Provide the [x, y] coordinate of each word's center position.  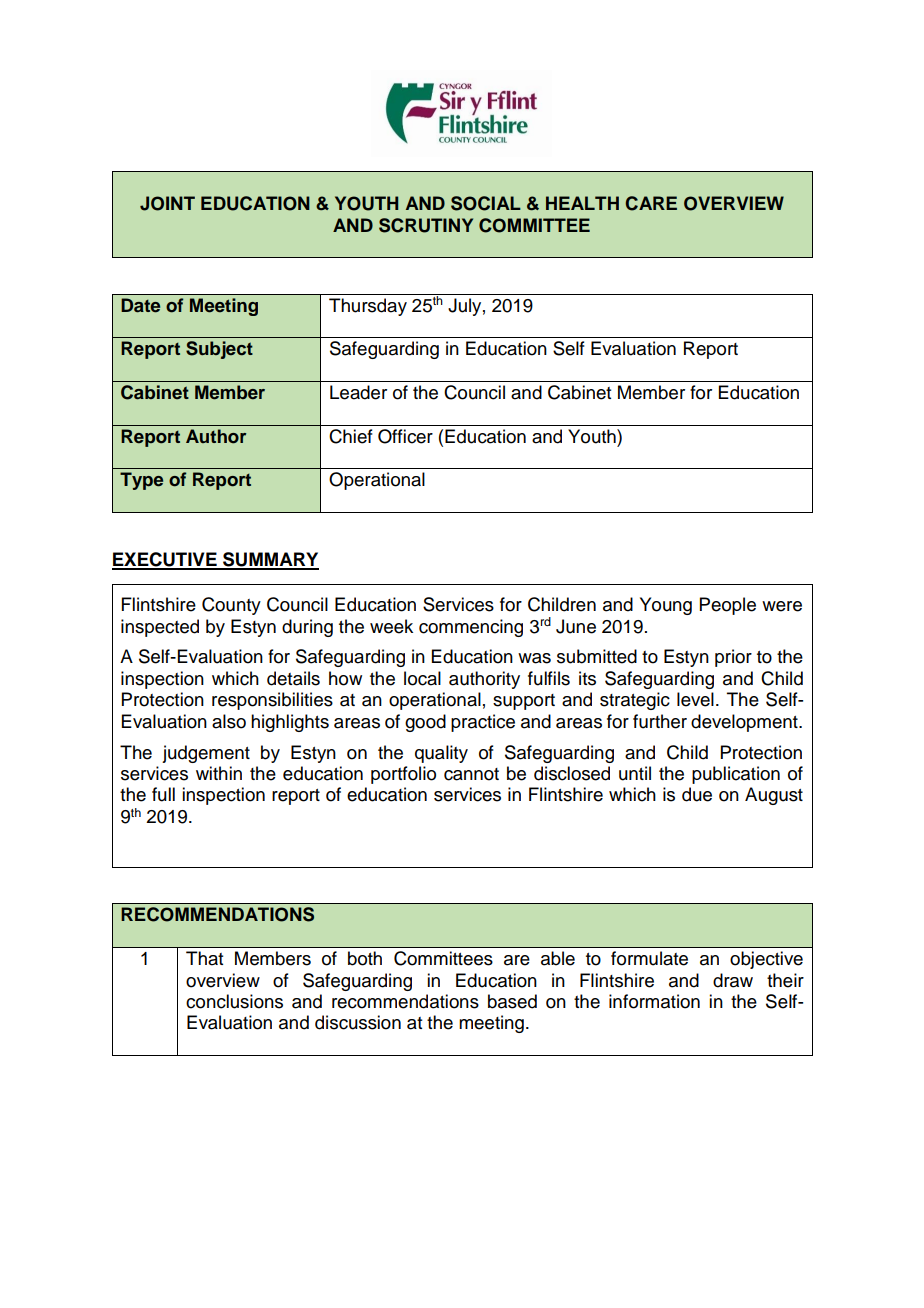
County [231, 606]
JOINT [167, 203]
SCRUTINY [426, 225]
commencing [471, 628]
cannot [471, 774]
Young [666, 606]
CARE [651, 203]
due [697, 794]
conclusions [234, 1001]
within [219, 773]
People [728, 606]
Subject [219, 350]
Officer [405, 436]
